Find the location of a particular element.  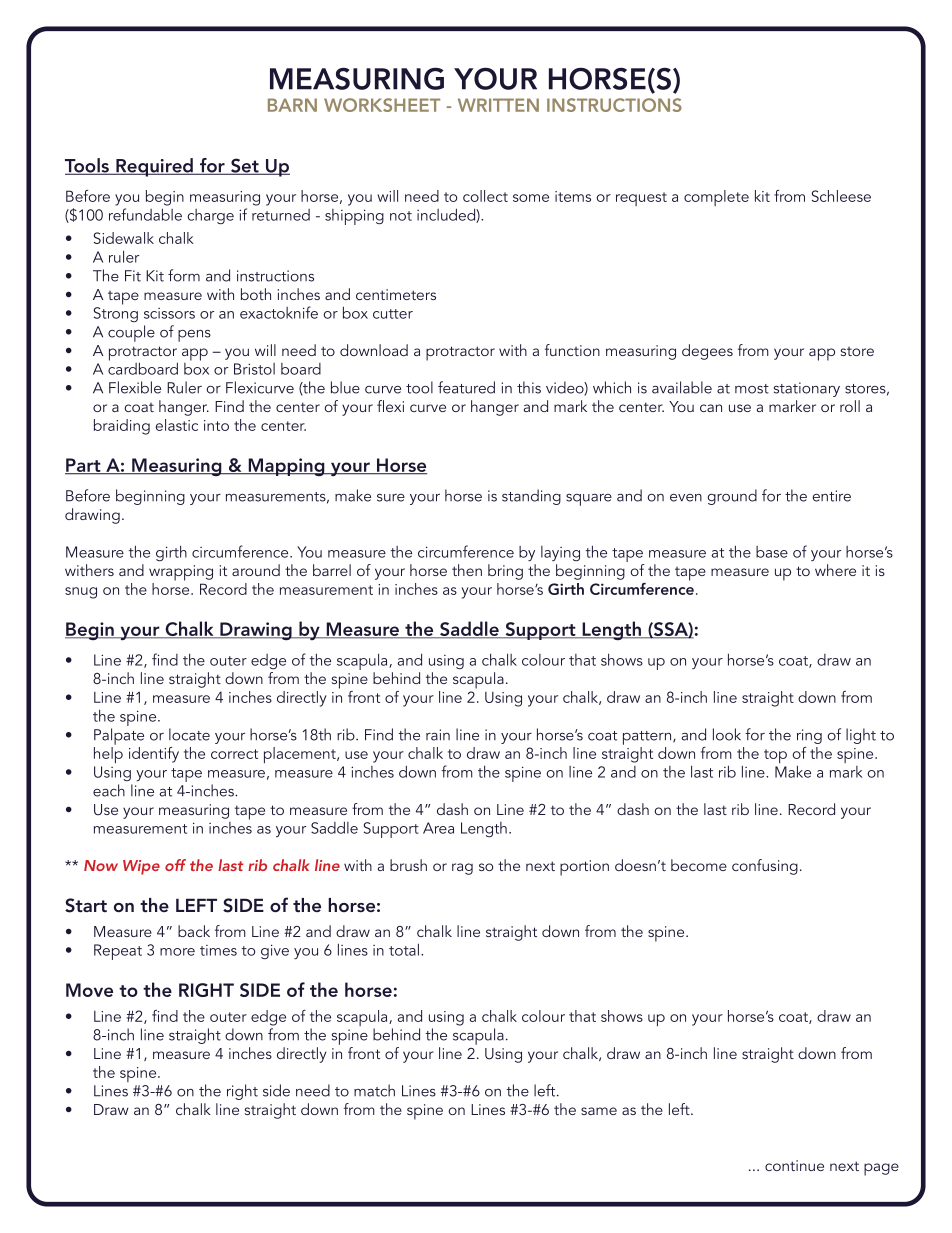

complete is located at coordinates (716, 198).
